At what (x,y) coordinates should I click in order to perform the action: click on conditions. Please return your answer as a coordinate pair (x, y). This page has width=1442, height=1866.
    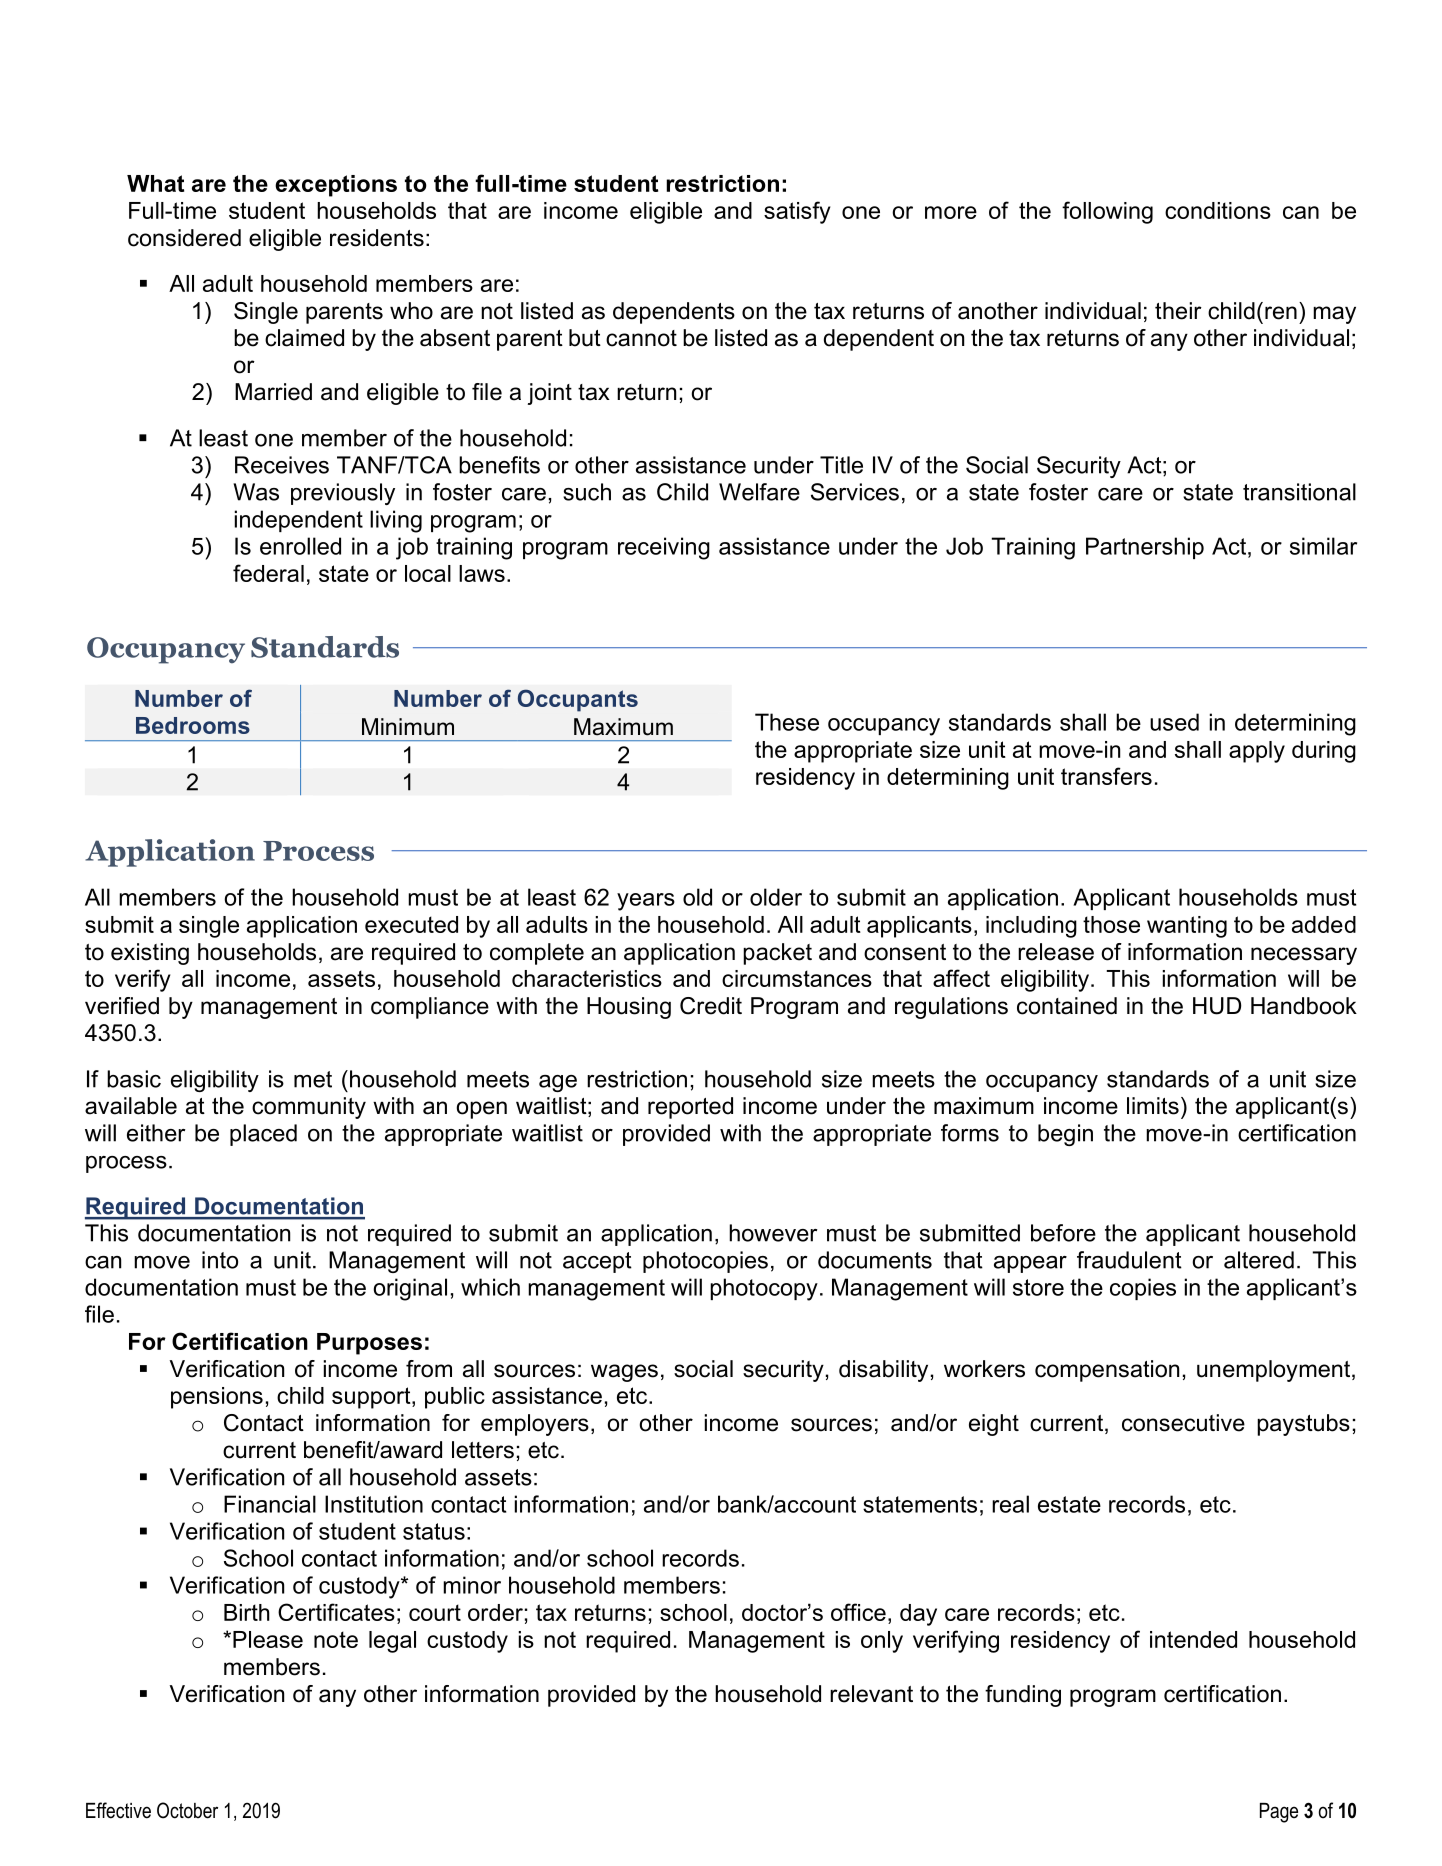
    Looking at the image, I should click on (1218, 210).
